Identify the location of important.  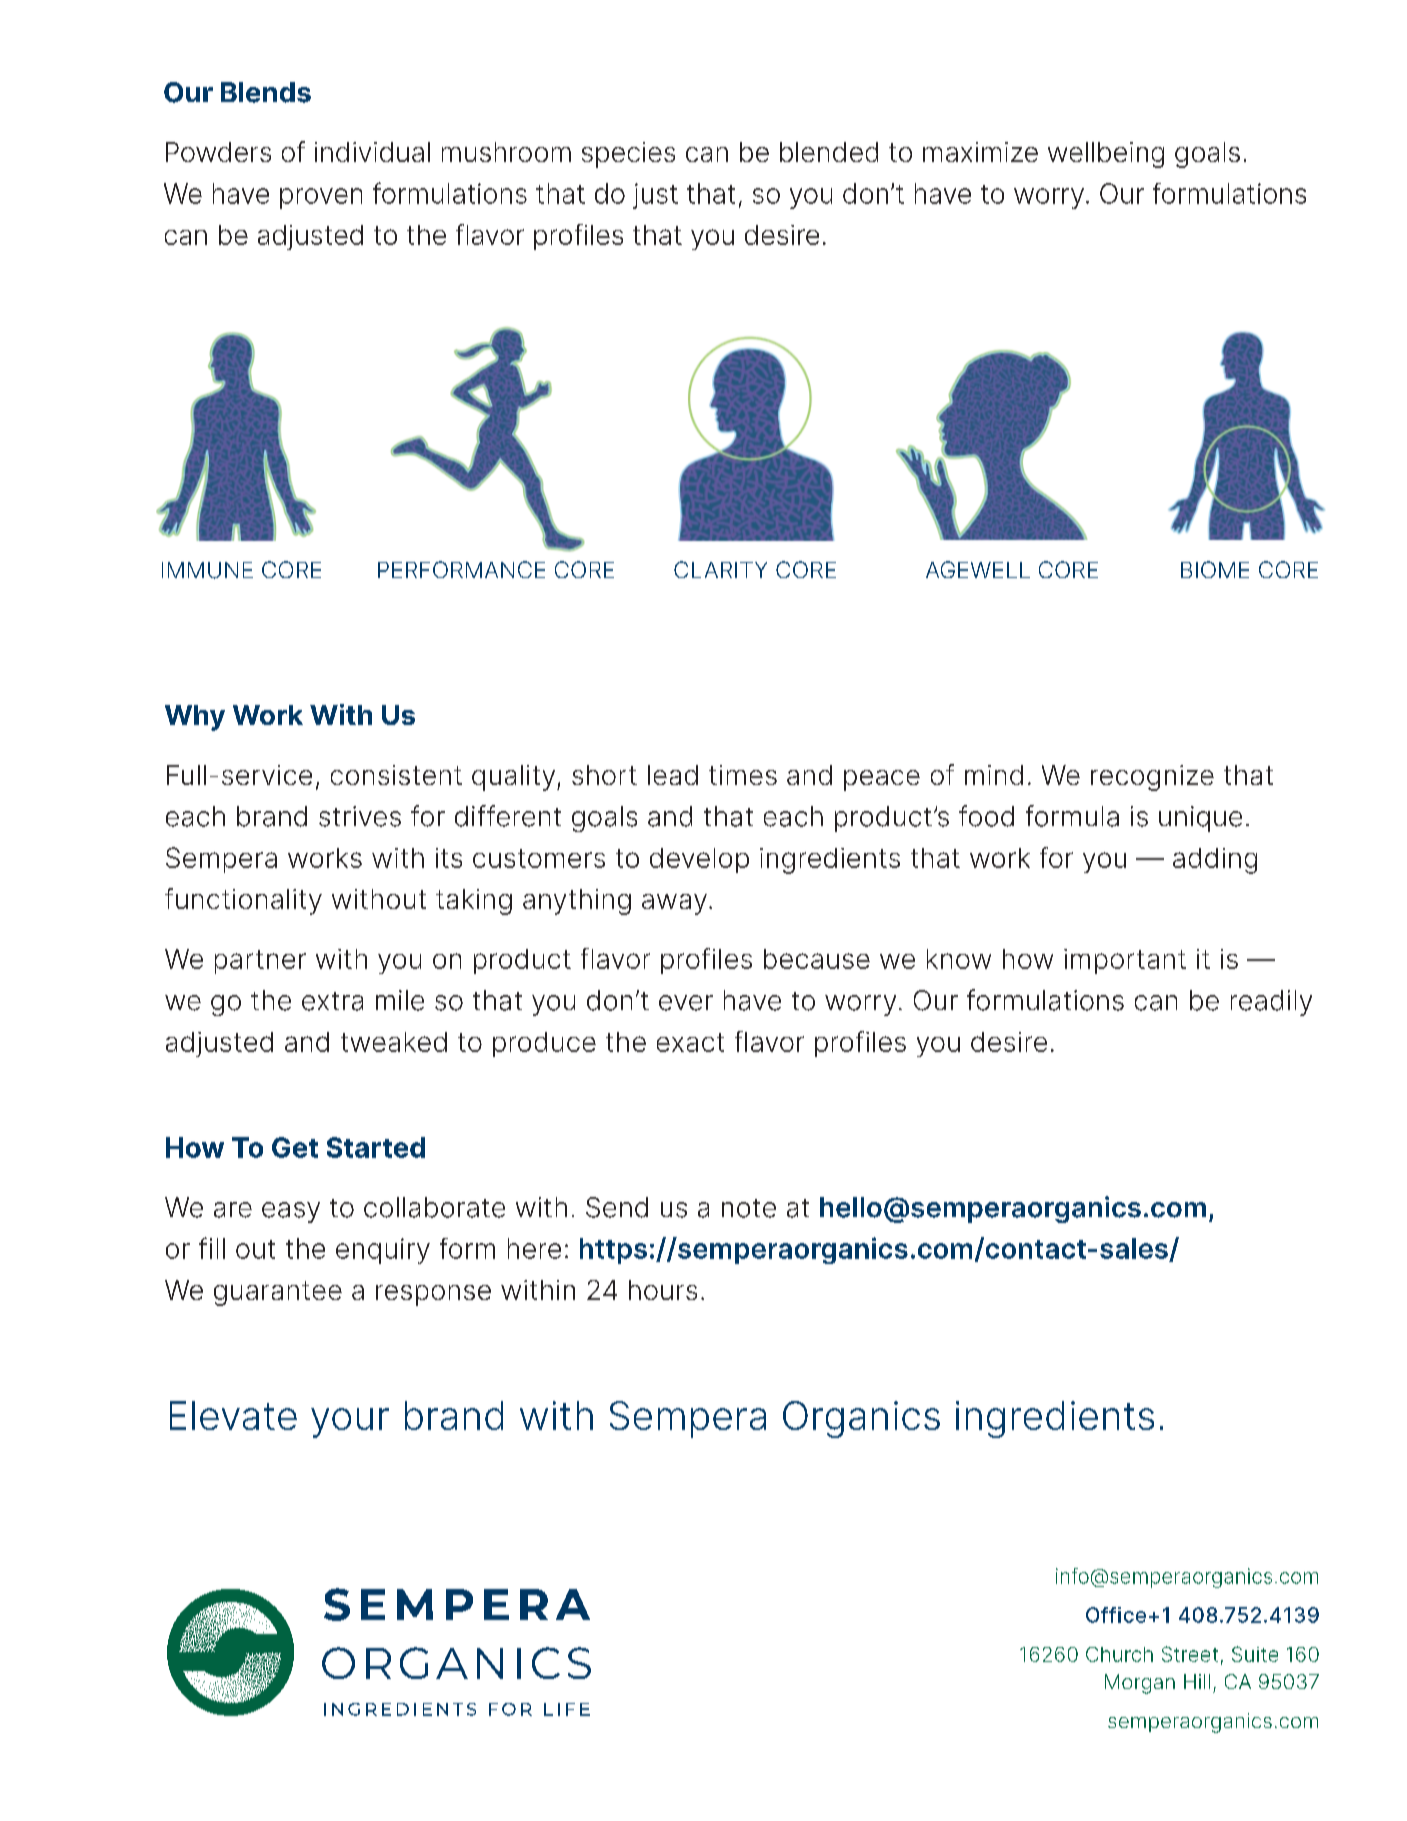
(1125, 961).
